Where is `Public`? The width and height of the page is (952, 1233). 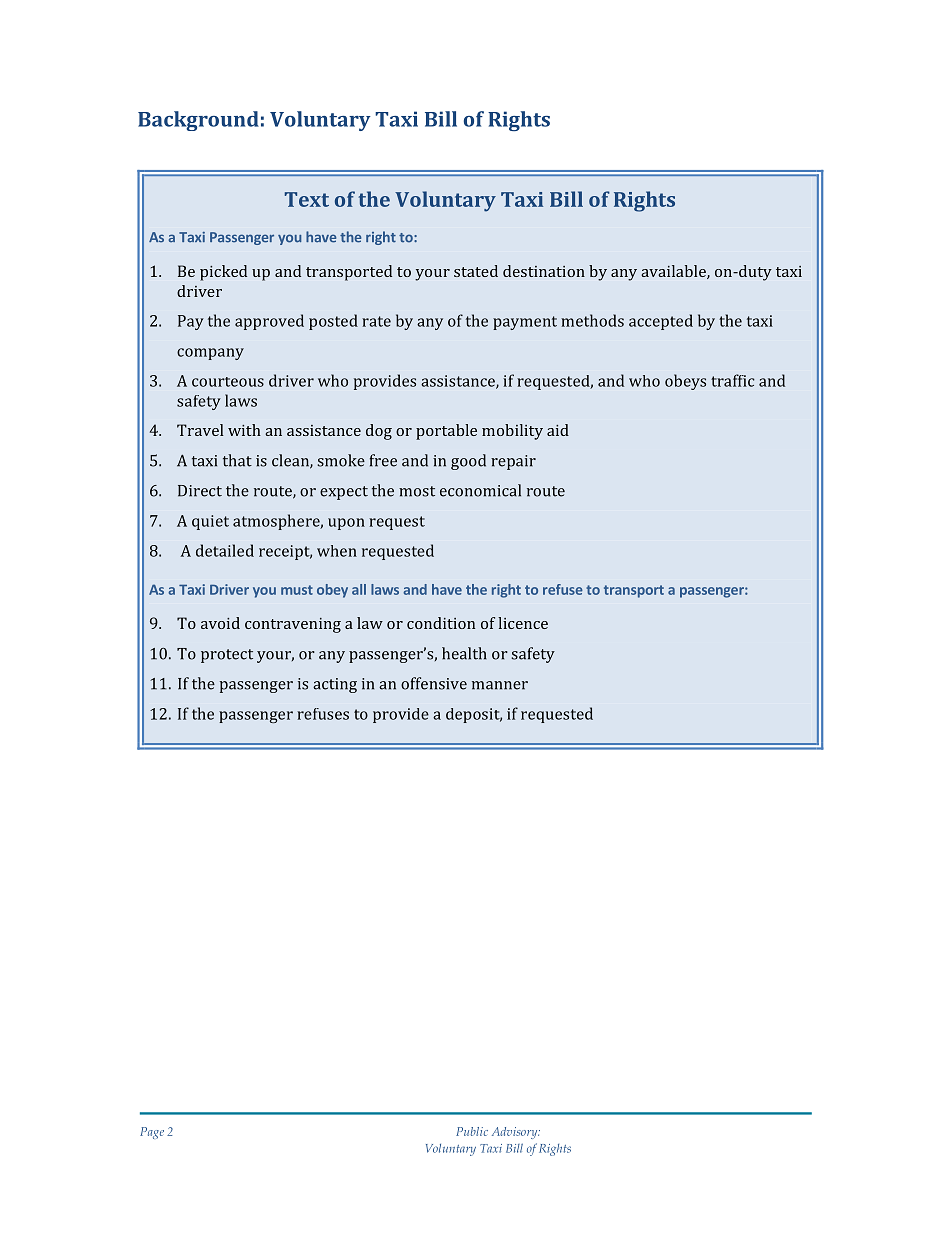 Public is located at coordinates (472, 1131).
